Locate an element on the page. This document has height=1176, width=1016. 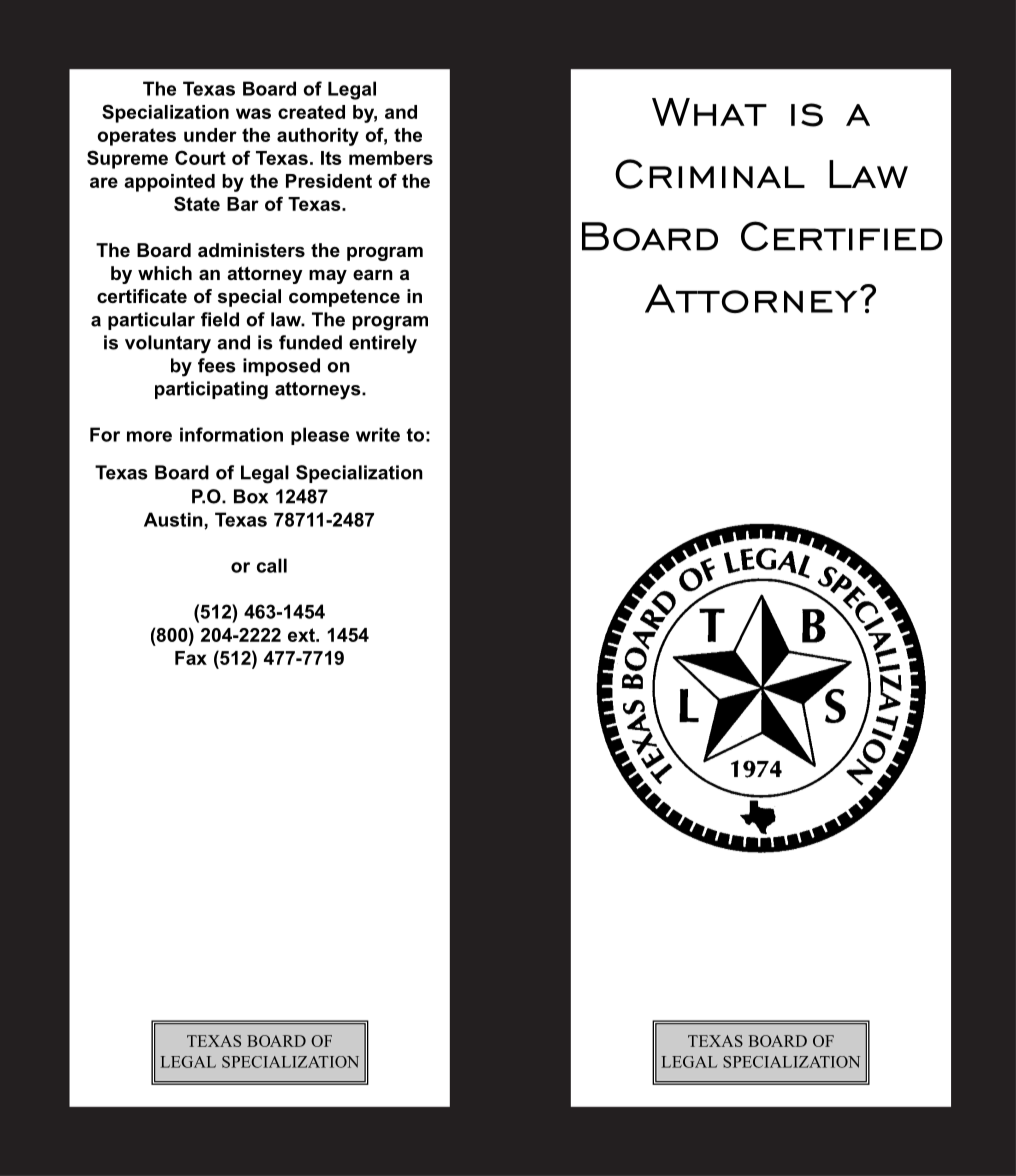
members is located at coordinates (391, 158).
